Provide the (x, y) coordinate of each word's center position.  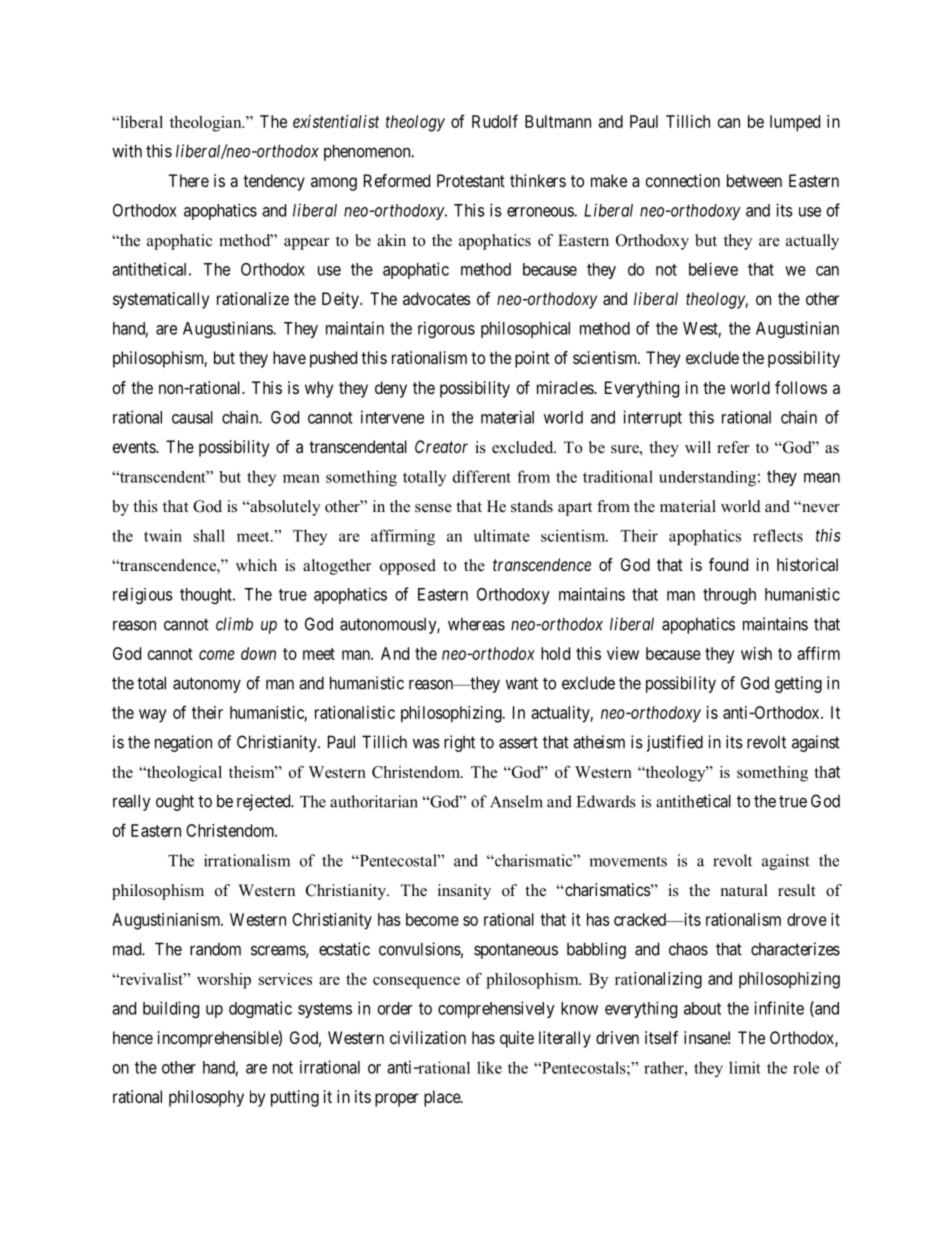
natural (744, 890)
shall (209, 535)
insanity (464, 892)
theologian (207, 124)
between (754, 180)
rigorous (446, 329)
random (215, 949)
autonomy (207, 685)
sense (433, 508)
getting (798, 684)
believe (713, 269)
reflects (778, 535)
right (459, 743)
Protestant (471, 180)
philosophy (206, 1098)
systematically (161, 300)
